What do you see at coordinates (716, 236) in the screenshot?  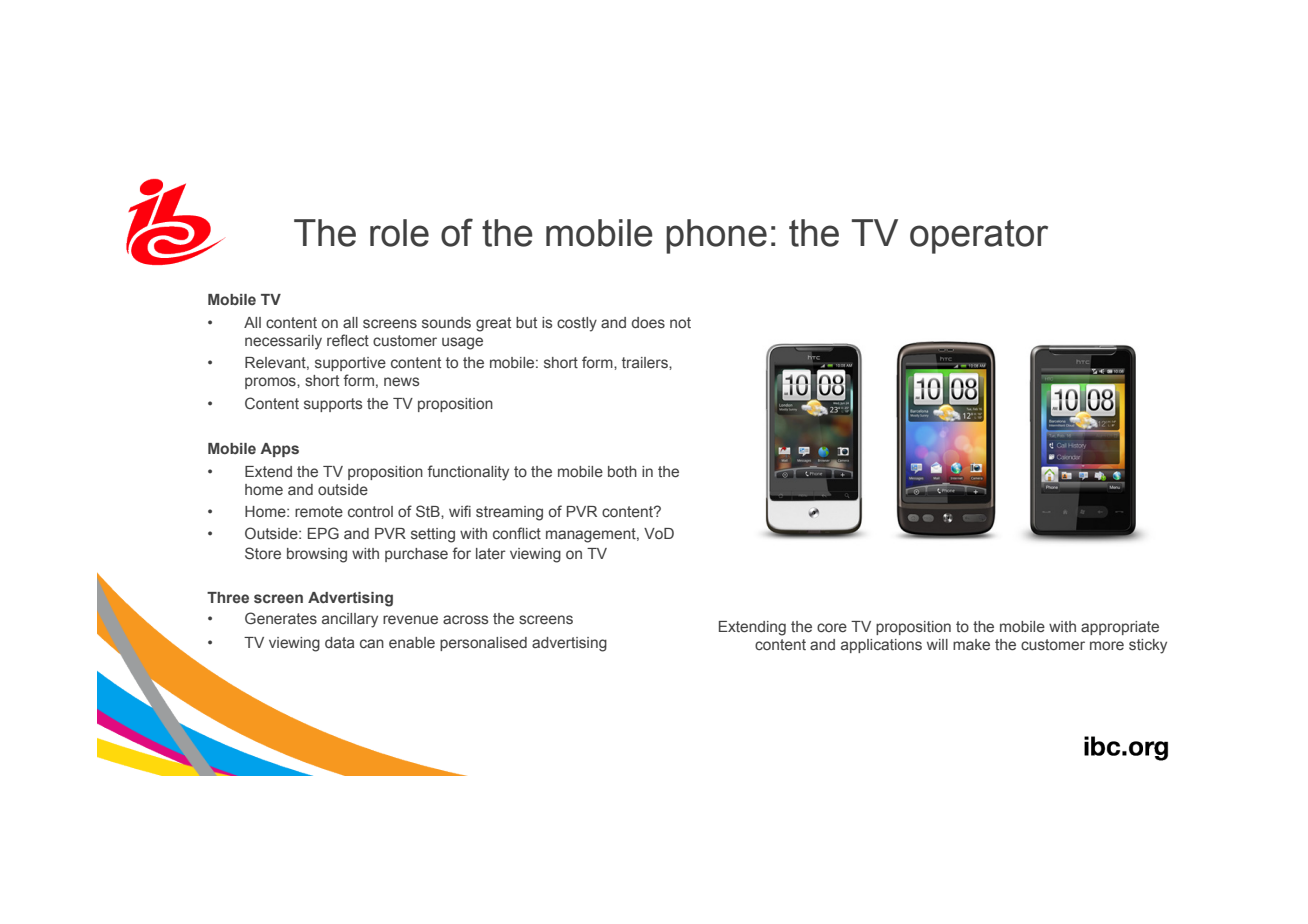 I see `phone` at bounding box center [716, 236].
